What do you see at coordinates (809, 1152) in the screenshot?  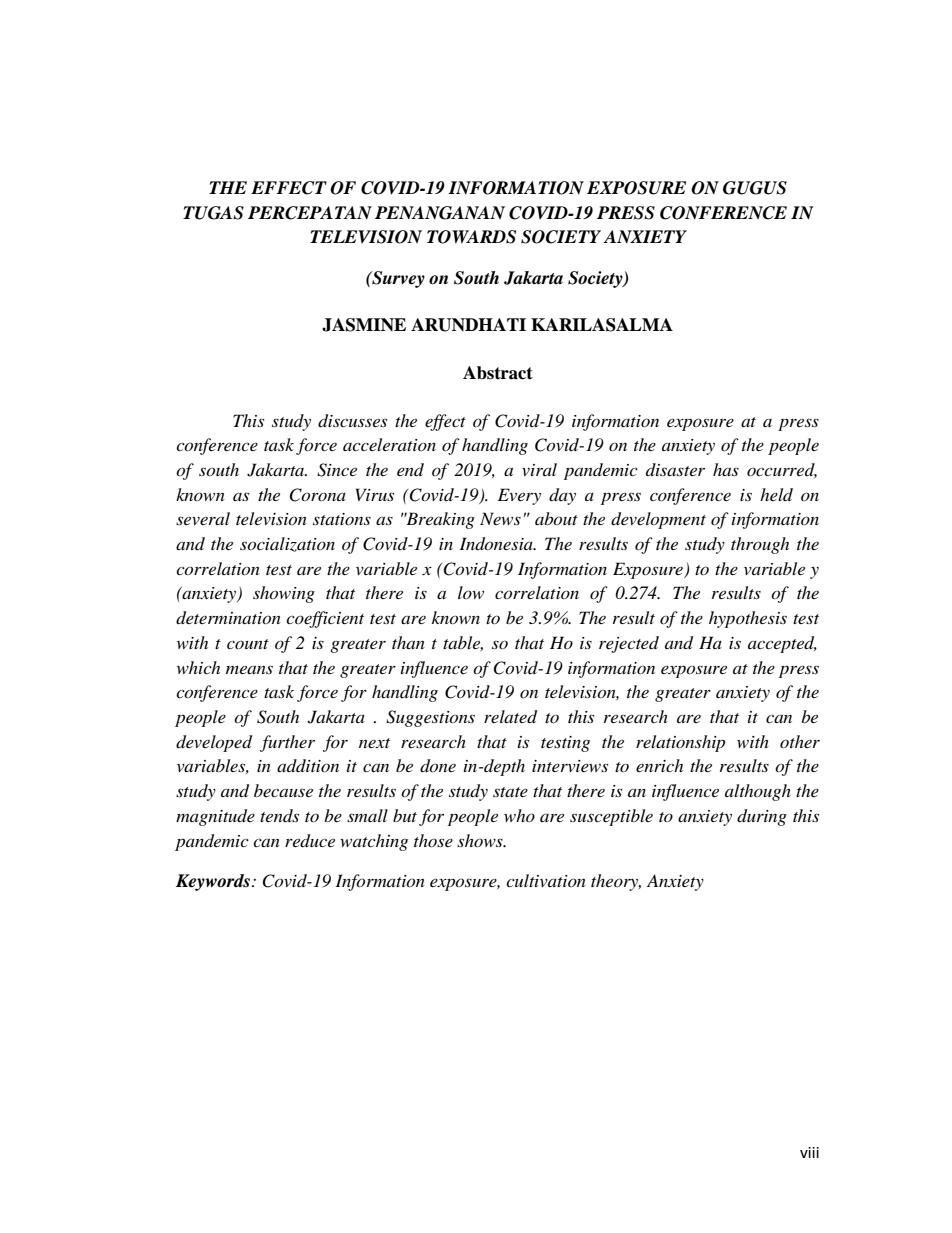 I see `viii` at bounding box center [809, 1152].
